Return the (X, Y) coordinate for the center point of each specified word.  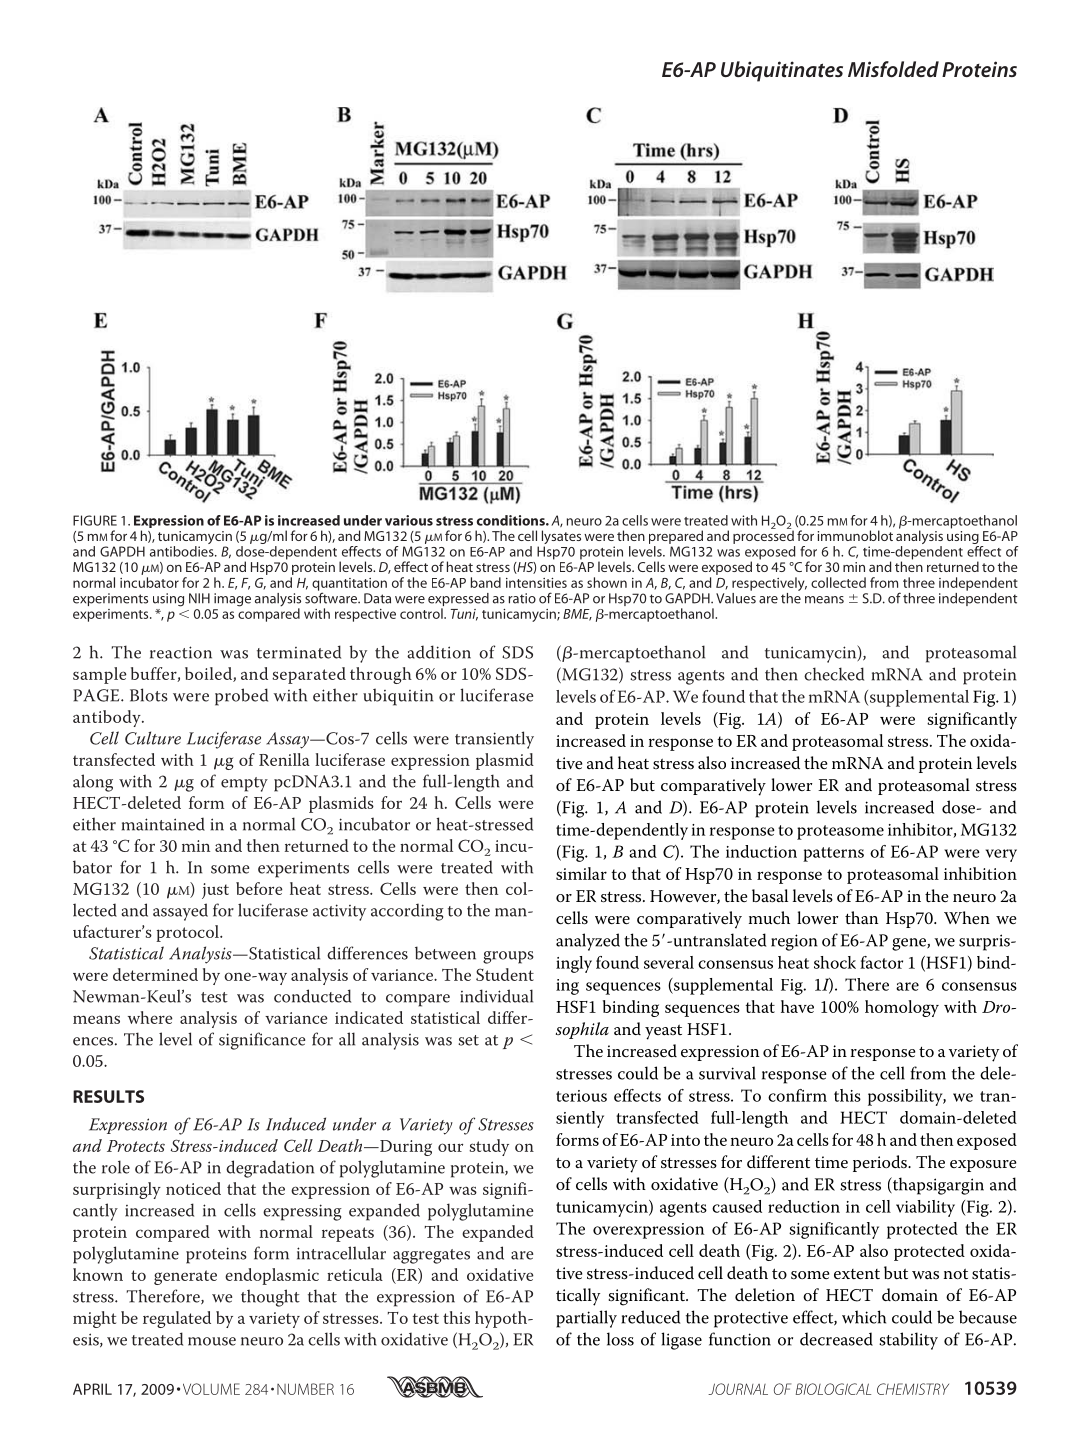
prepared (676, 537)
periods (881, 1163)
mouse (212, 1341)
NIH (199, 598)
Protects (136, 1146)
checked (834, 674)
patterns (833, 854)
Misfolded (893, 69)
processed (763, 536)
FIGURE (95, 520)
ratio (522, 598)
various (409, 520)
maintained (163, 824)
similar (581, 873)
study (489, 1147)
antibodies (183, 551)
